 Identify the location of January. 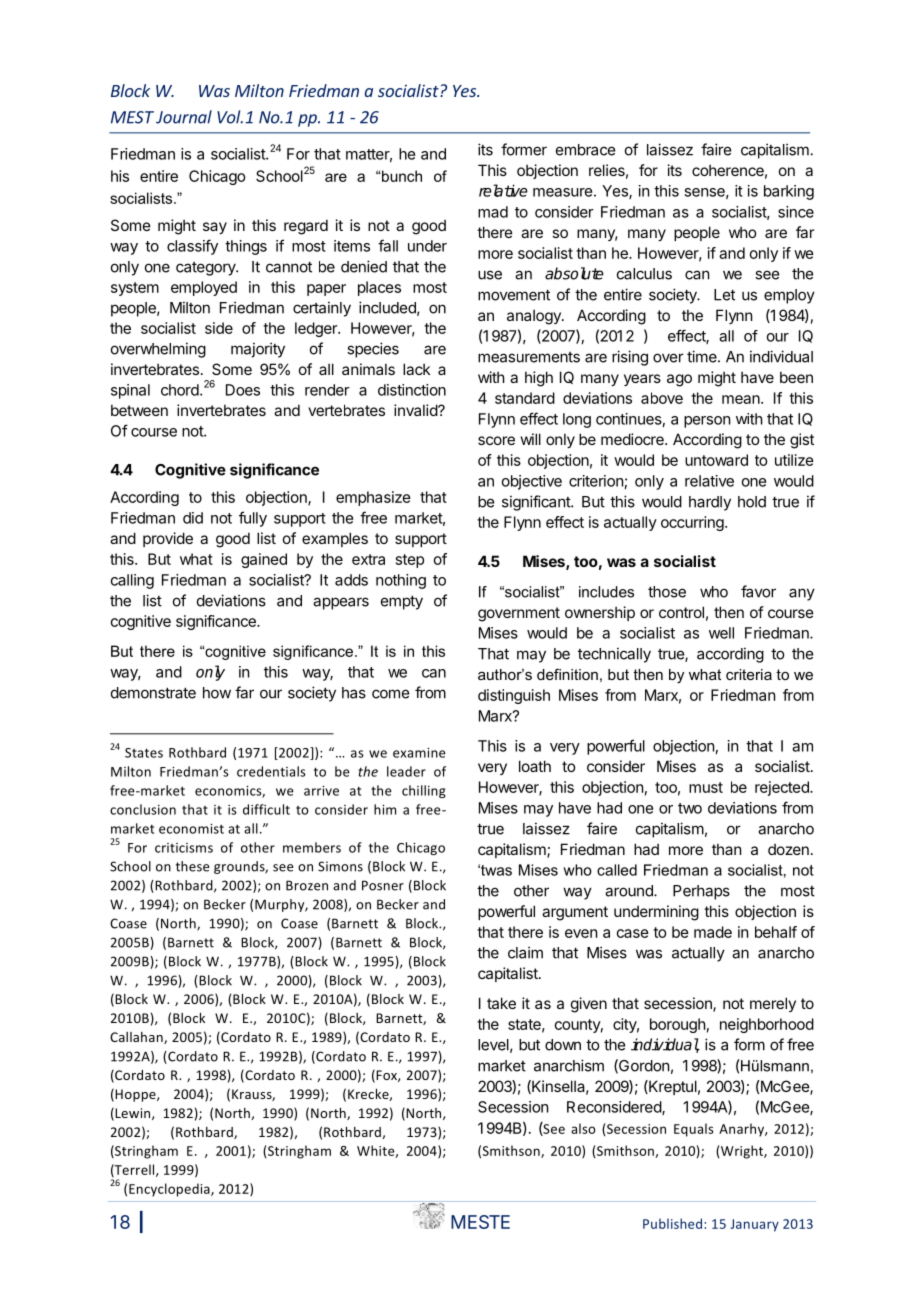
(754, 1225).
